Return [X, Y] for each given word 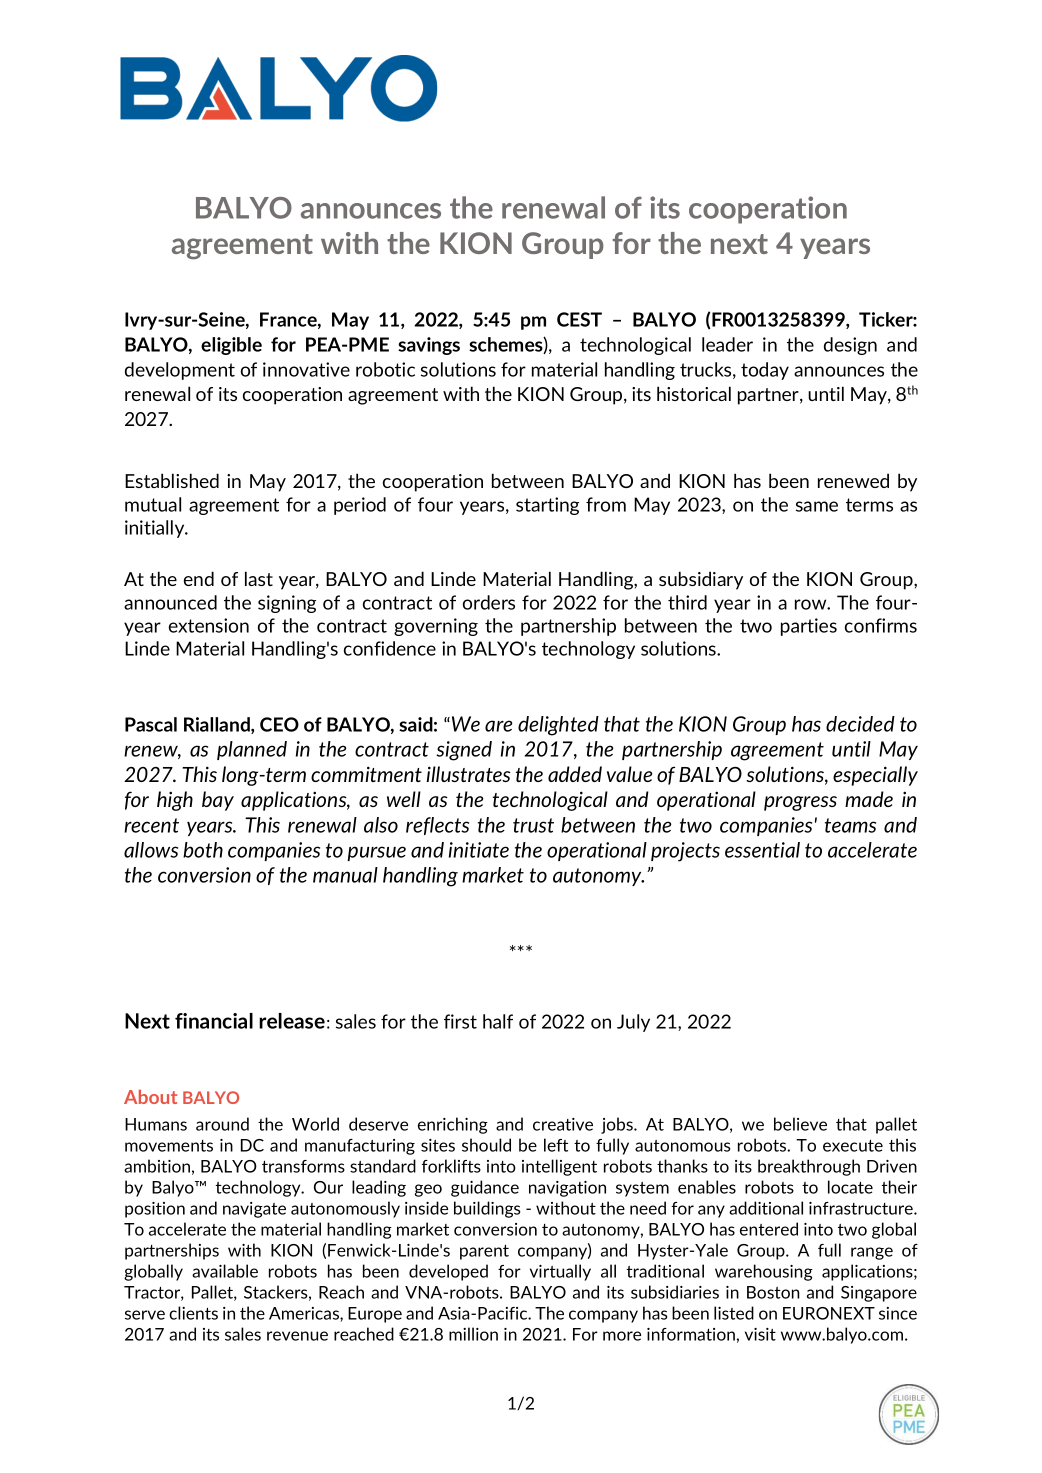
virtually [560, 1272]
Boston [773, 1292]
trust [533, 825]
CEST [579, 319]
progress [800, 803]
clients [193, 1313]
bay [218, 801]
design [850, 346]
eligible [231, 346]
